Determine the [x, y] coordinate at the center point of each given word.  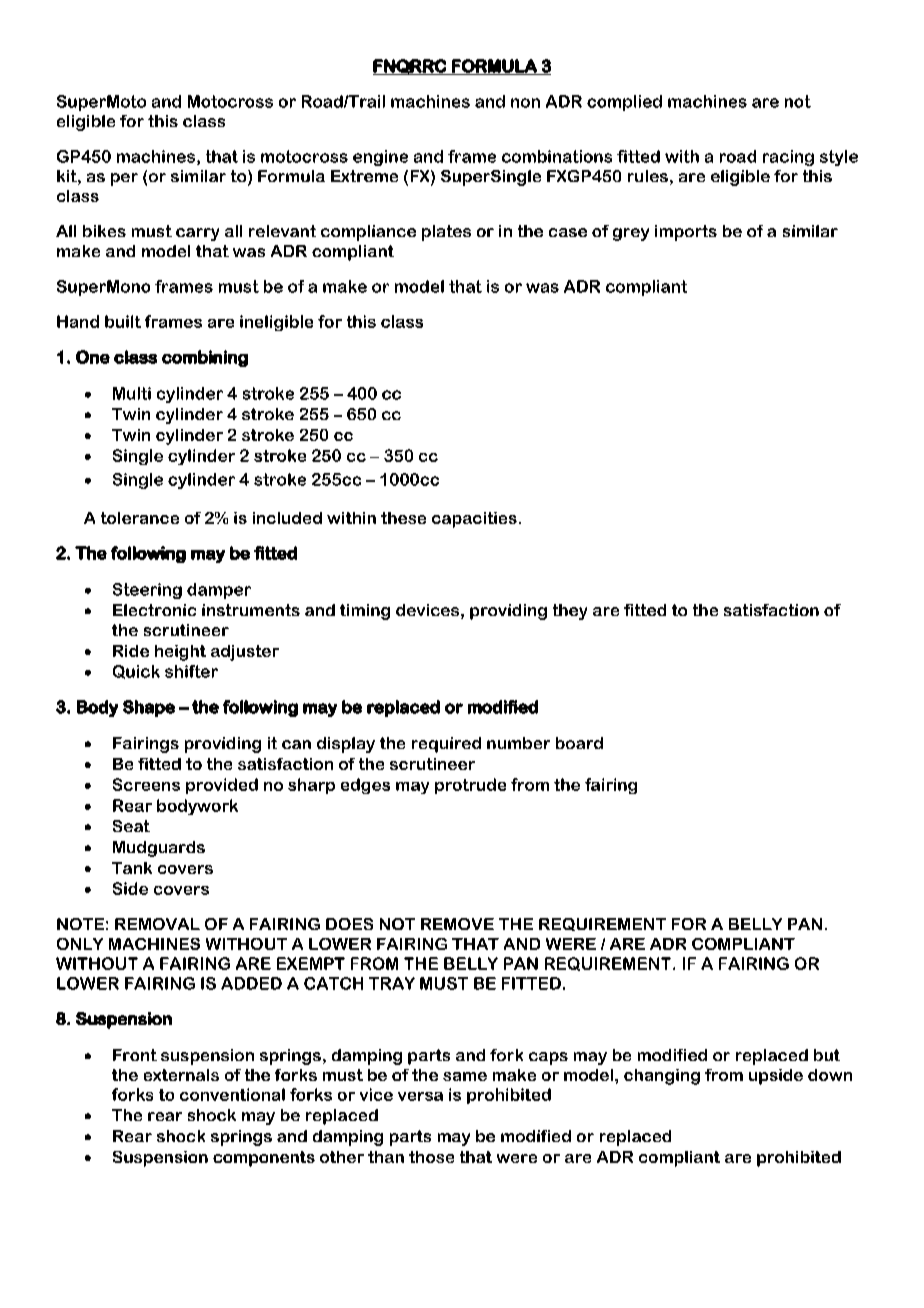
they [570, 612]
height [180, 653]
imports [686, 233]
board [579, 743]
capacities [474, 520]
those [431, 1157]
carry [197, 234]
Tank [132, 868]
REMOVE [457, 924]
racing [788, 158]
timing [365, 612]
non [525, 103]
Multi [132, 393]
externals [181, 1075]
